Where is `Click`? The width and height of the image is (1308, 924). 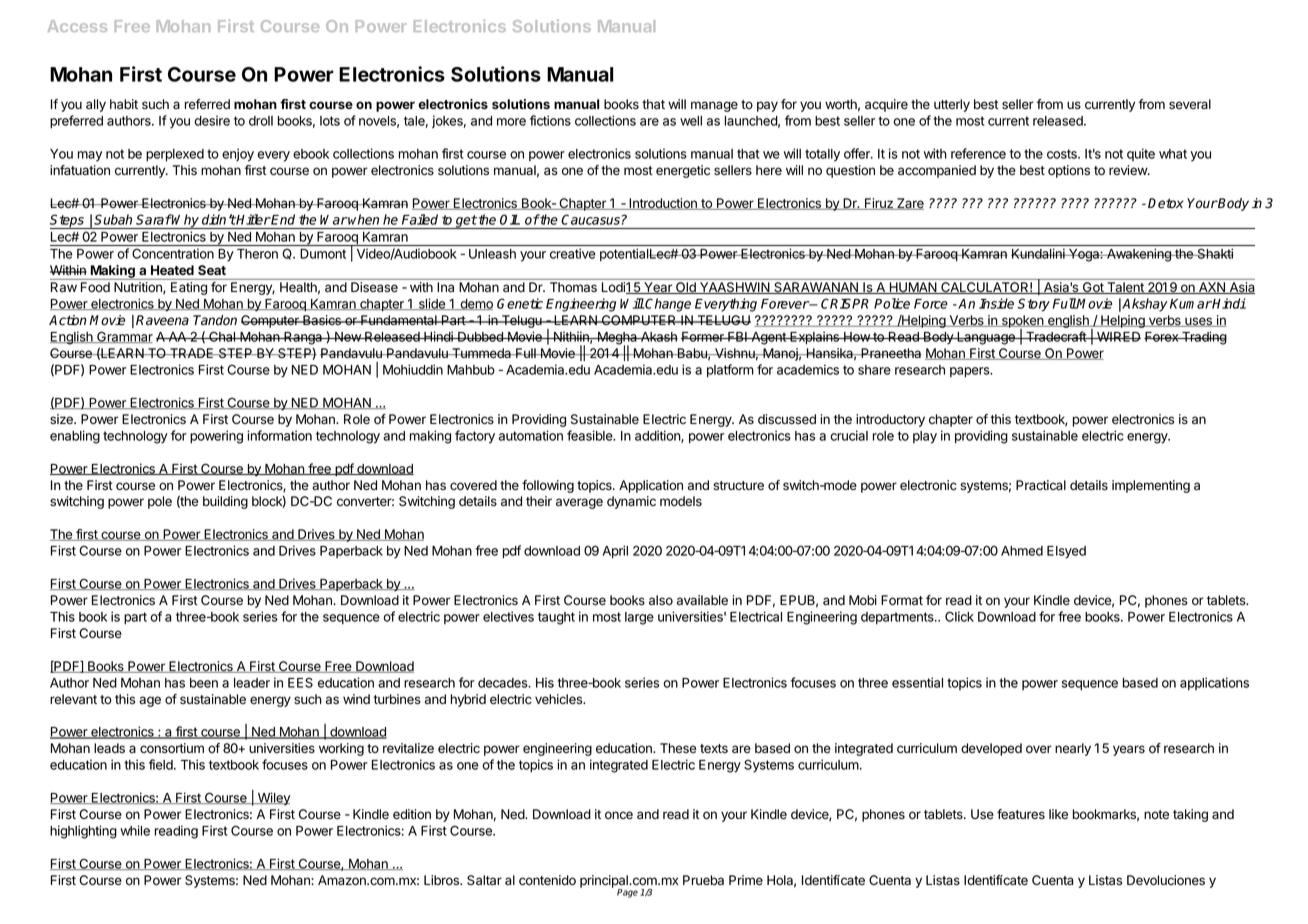 Click is located at coordinates (959, 616).
